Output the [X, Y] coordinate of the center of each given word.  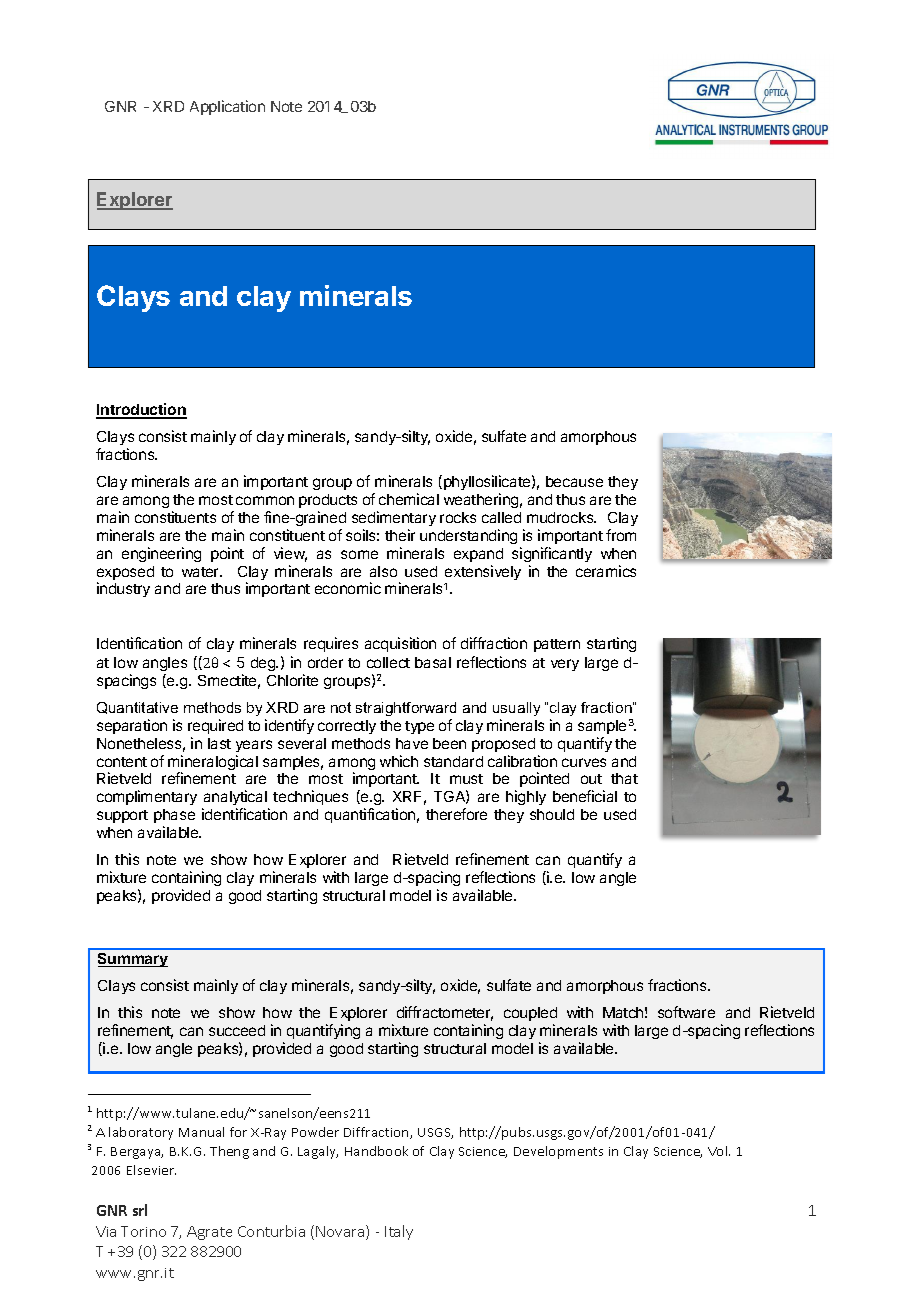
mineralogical [213, 764]
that [624, 778]
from [621, 535]
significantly [552, 554]
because [574, 481]
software [686, 1012]
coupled [530, 1014]
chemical [409, 499]
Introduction [141, 410]
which [399, 761]
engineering [161, 554]
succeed [237, 1030]
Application [227, 107]
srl [140, 1210]
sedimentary [394, 518]
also [383, 571]
